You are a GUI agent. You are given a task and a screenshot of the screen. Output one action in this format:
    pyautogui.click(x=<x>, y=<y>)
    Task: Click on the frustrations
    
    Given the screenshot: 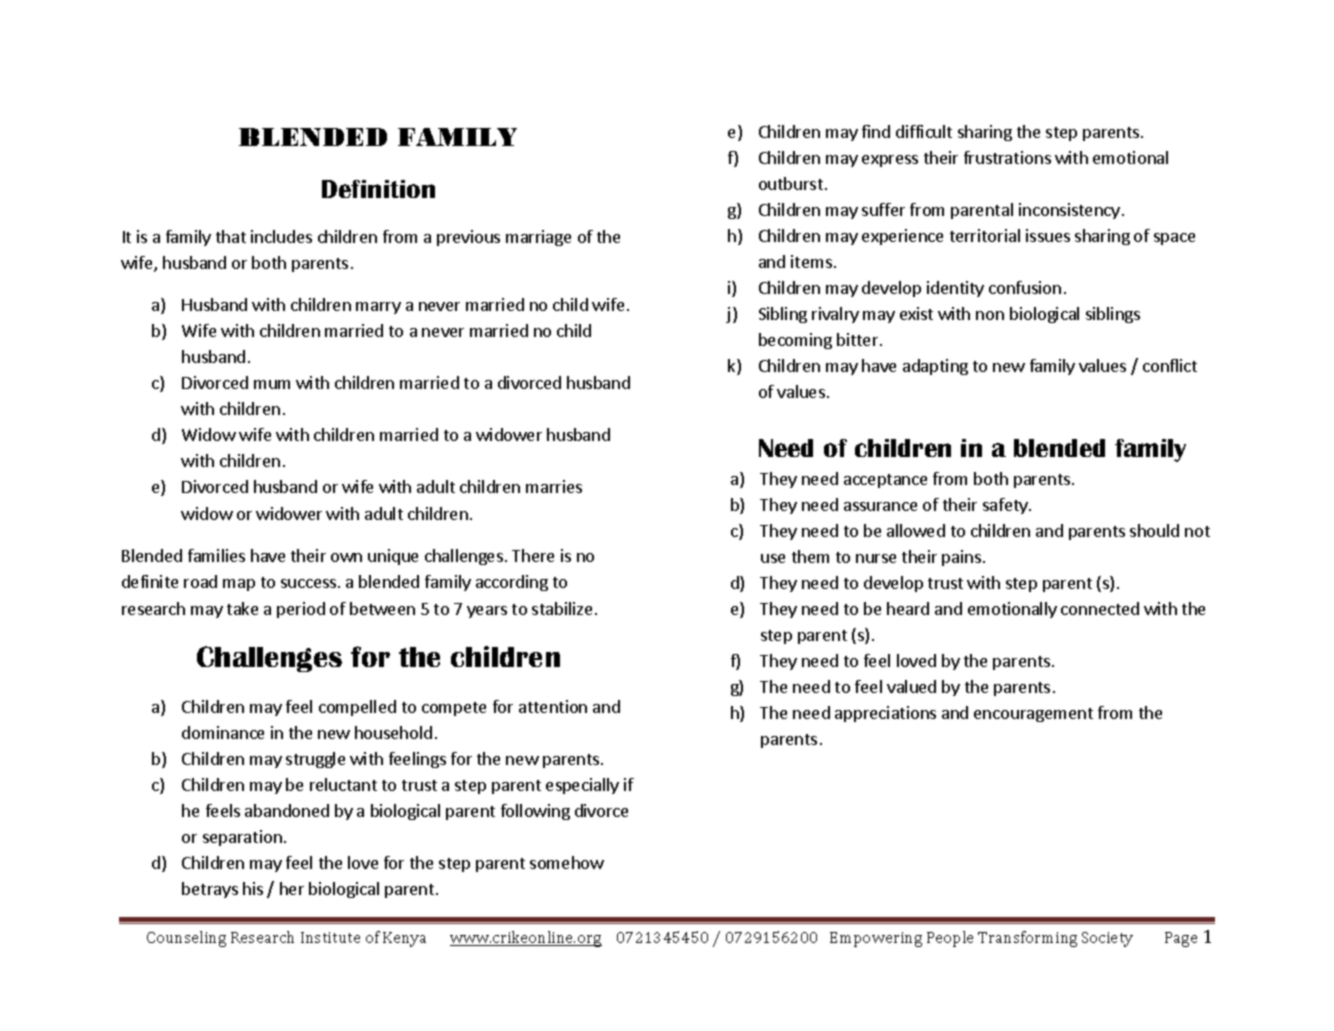 What is the action you would take?
    pyautogui.click(x=1007, y=157)
